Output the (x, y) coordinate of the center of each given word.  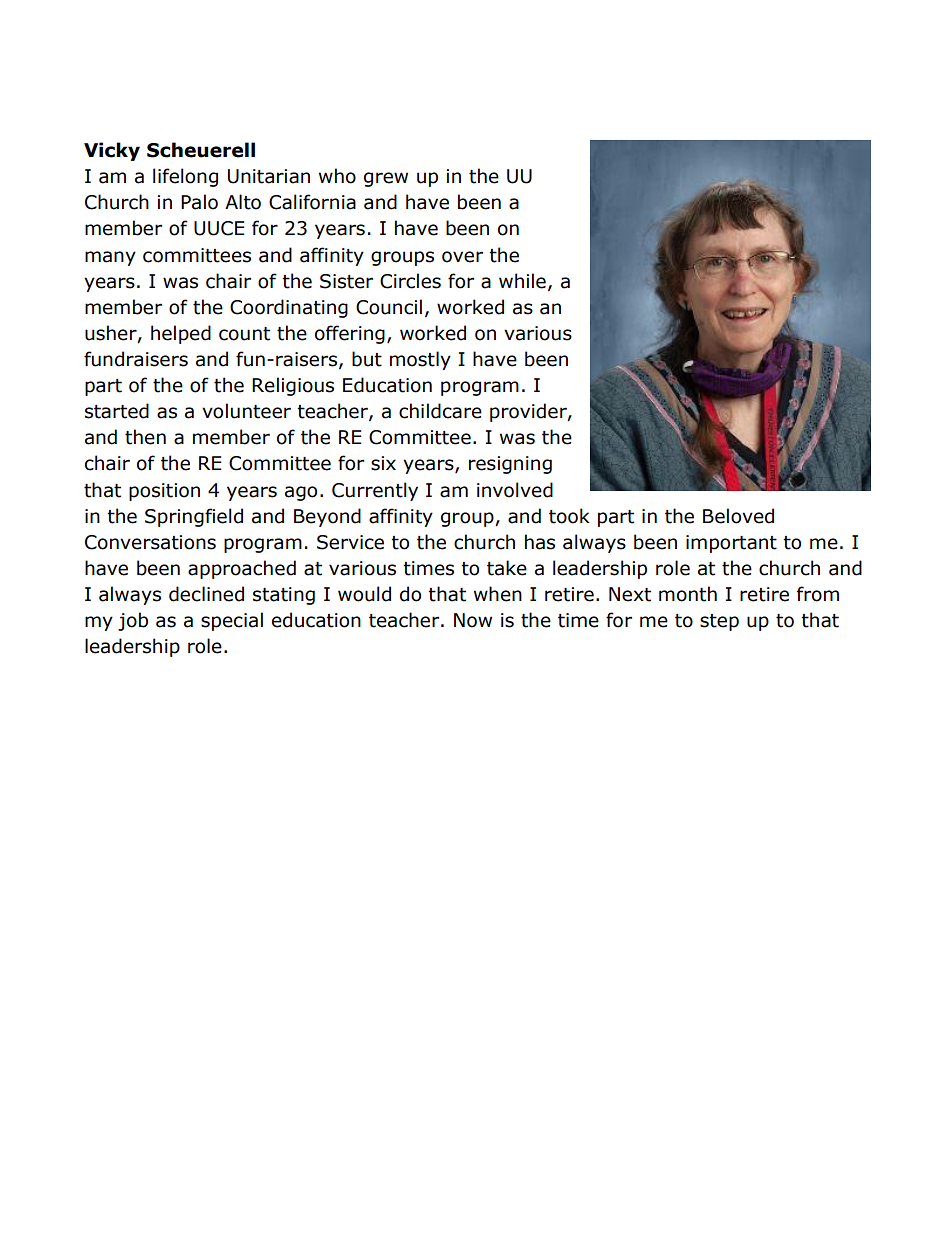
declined (206, 594)
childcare (440, 411)
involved (515, 490)
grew (386, 179)
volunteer (246, 411)
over (462, 257)
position (164, 492)
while (522, 281)
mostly (420, 360)
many (110, 258)
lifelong (185, 177)
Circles (410, 281)
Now (473, 620)
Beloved (738, 516)
